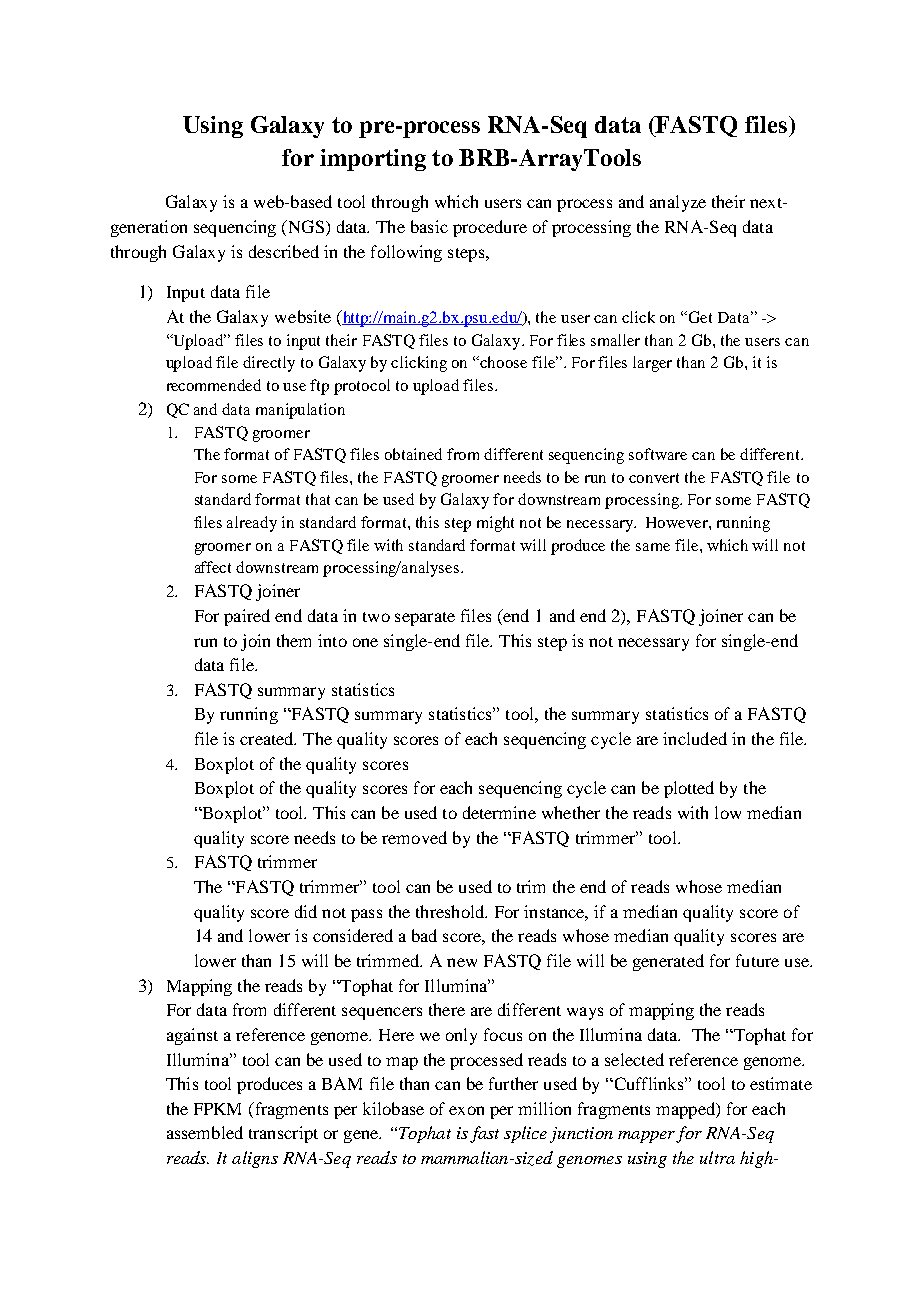 The width and height of the screenshot is (924, 1308). Describe the element at coordinates (695, 738) in the screenshot. I see `included` at that location.
